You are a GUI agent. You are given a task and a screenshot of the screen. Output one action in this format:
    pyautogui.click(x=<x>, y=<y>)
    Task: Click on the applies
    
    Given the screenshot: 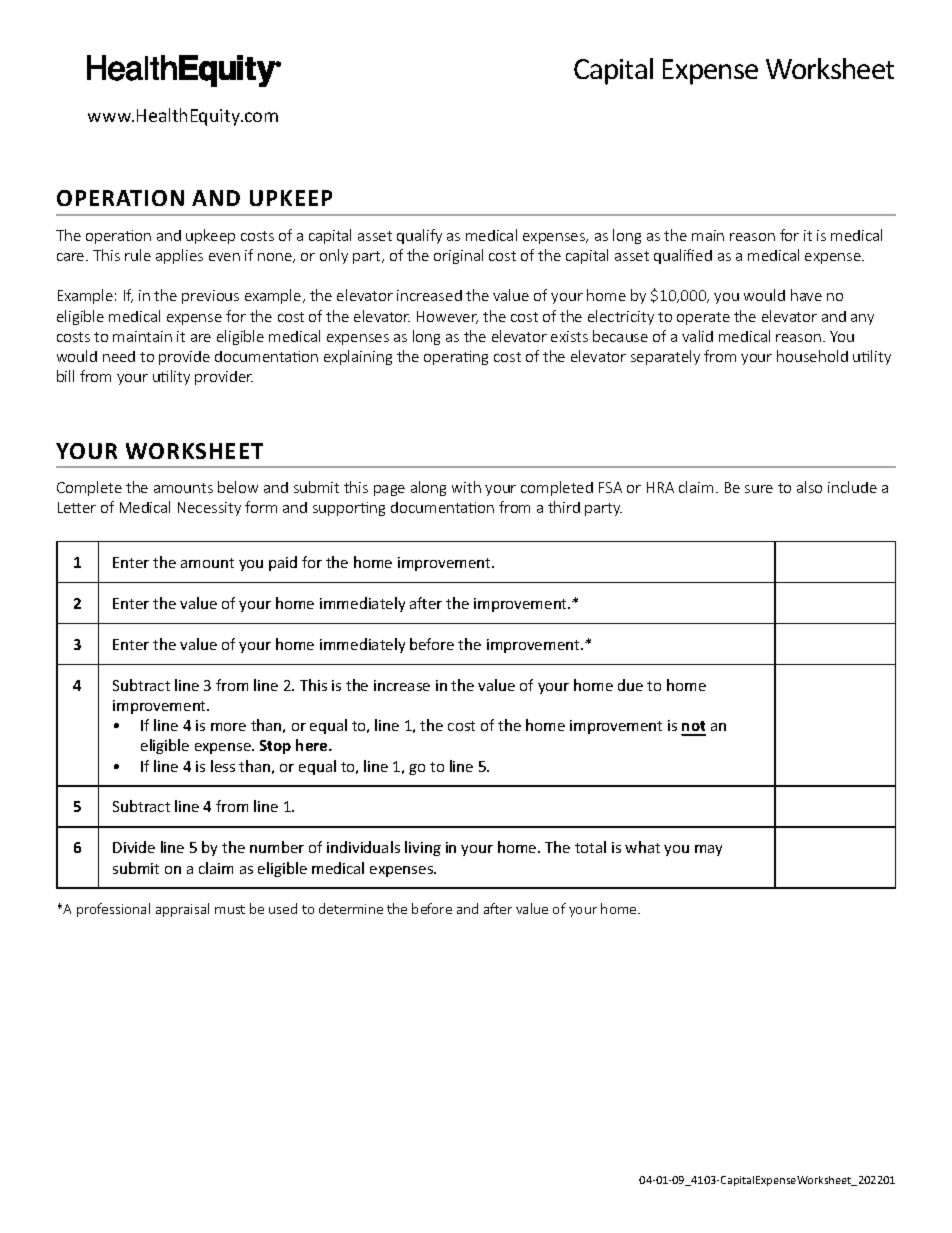 What is the action you would take?
    pyautogui.click(x=179, y=256)
